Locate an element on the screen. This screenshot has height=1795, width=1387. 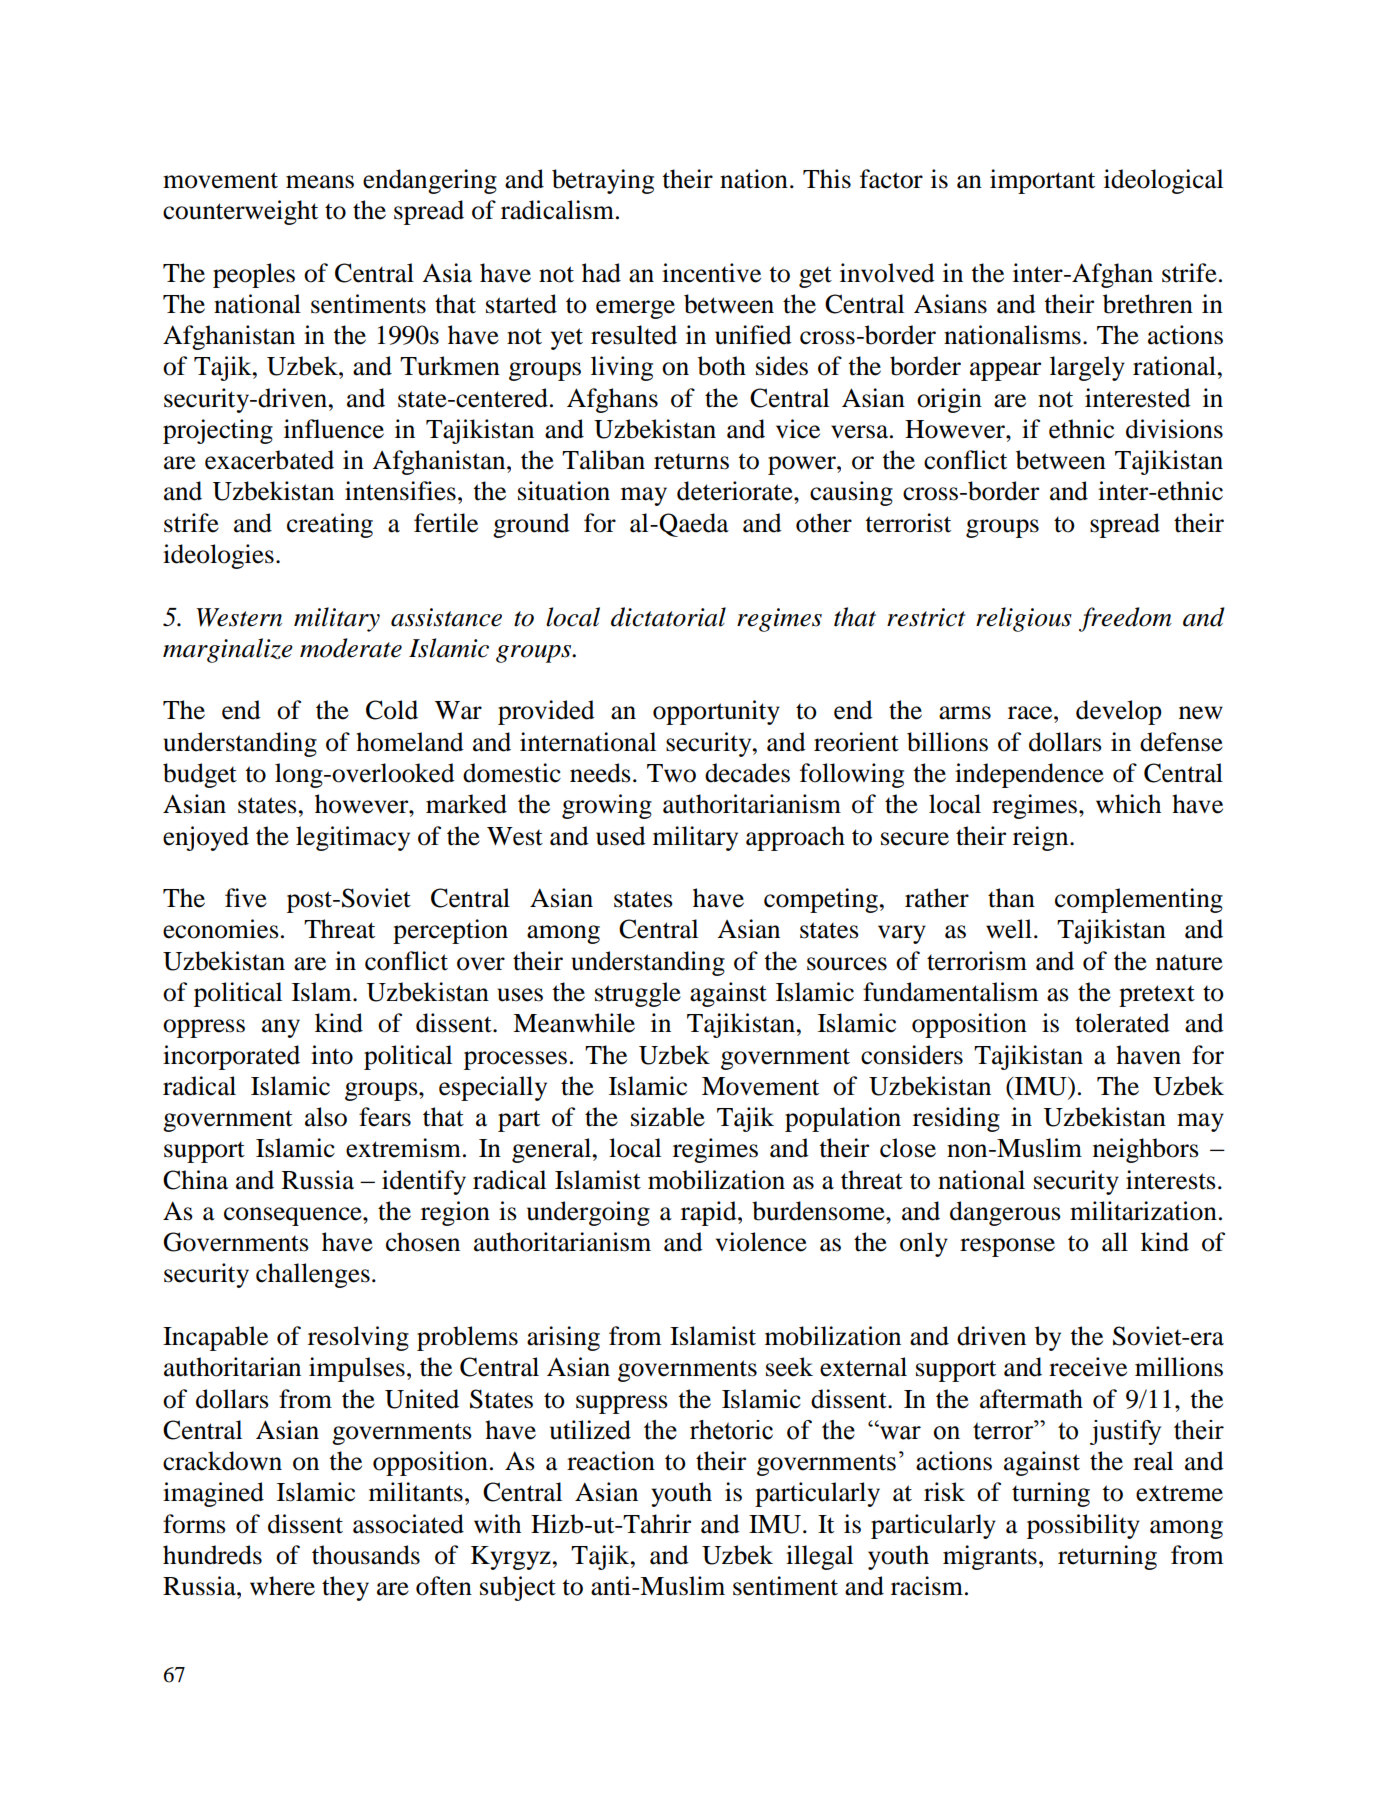
incentive is located at coordinates (711, 273).
